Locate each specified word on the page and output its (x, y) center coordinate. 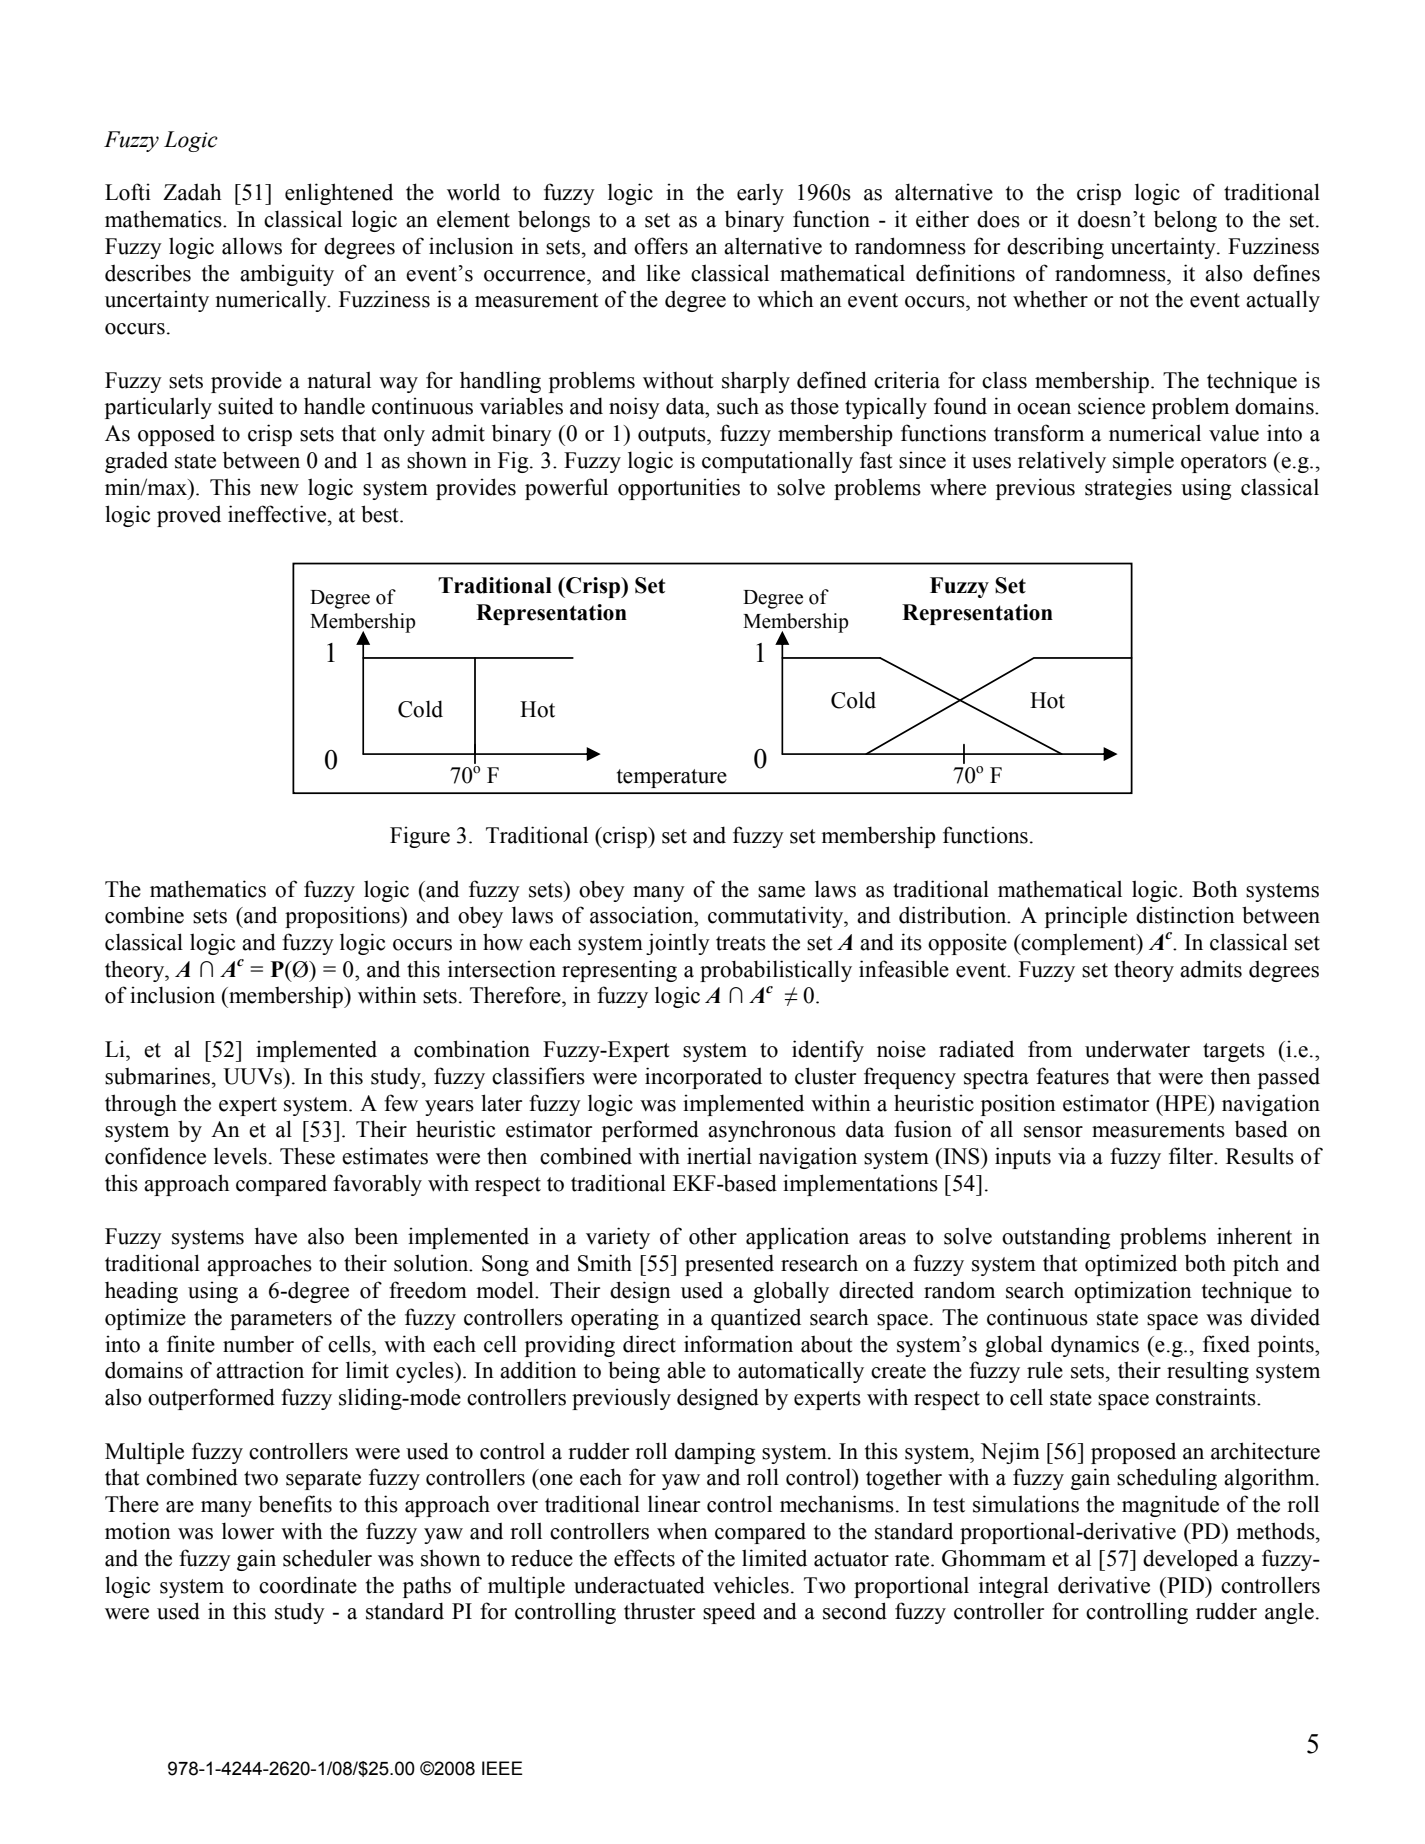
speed (729, 1613)
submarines (157, 1076)
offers (661, 246)
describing (1055, 248)
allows (252, 246)
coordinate (308, 1585)
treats (741, 943)
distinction (1185, 915)
